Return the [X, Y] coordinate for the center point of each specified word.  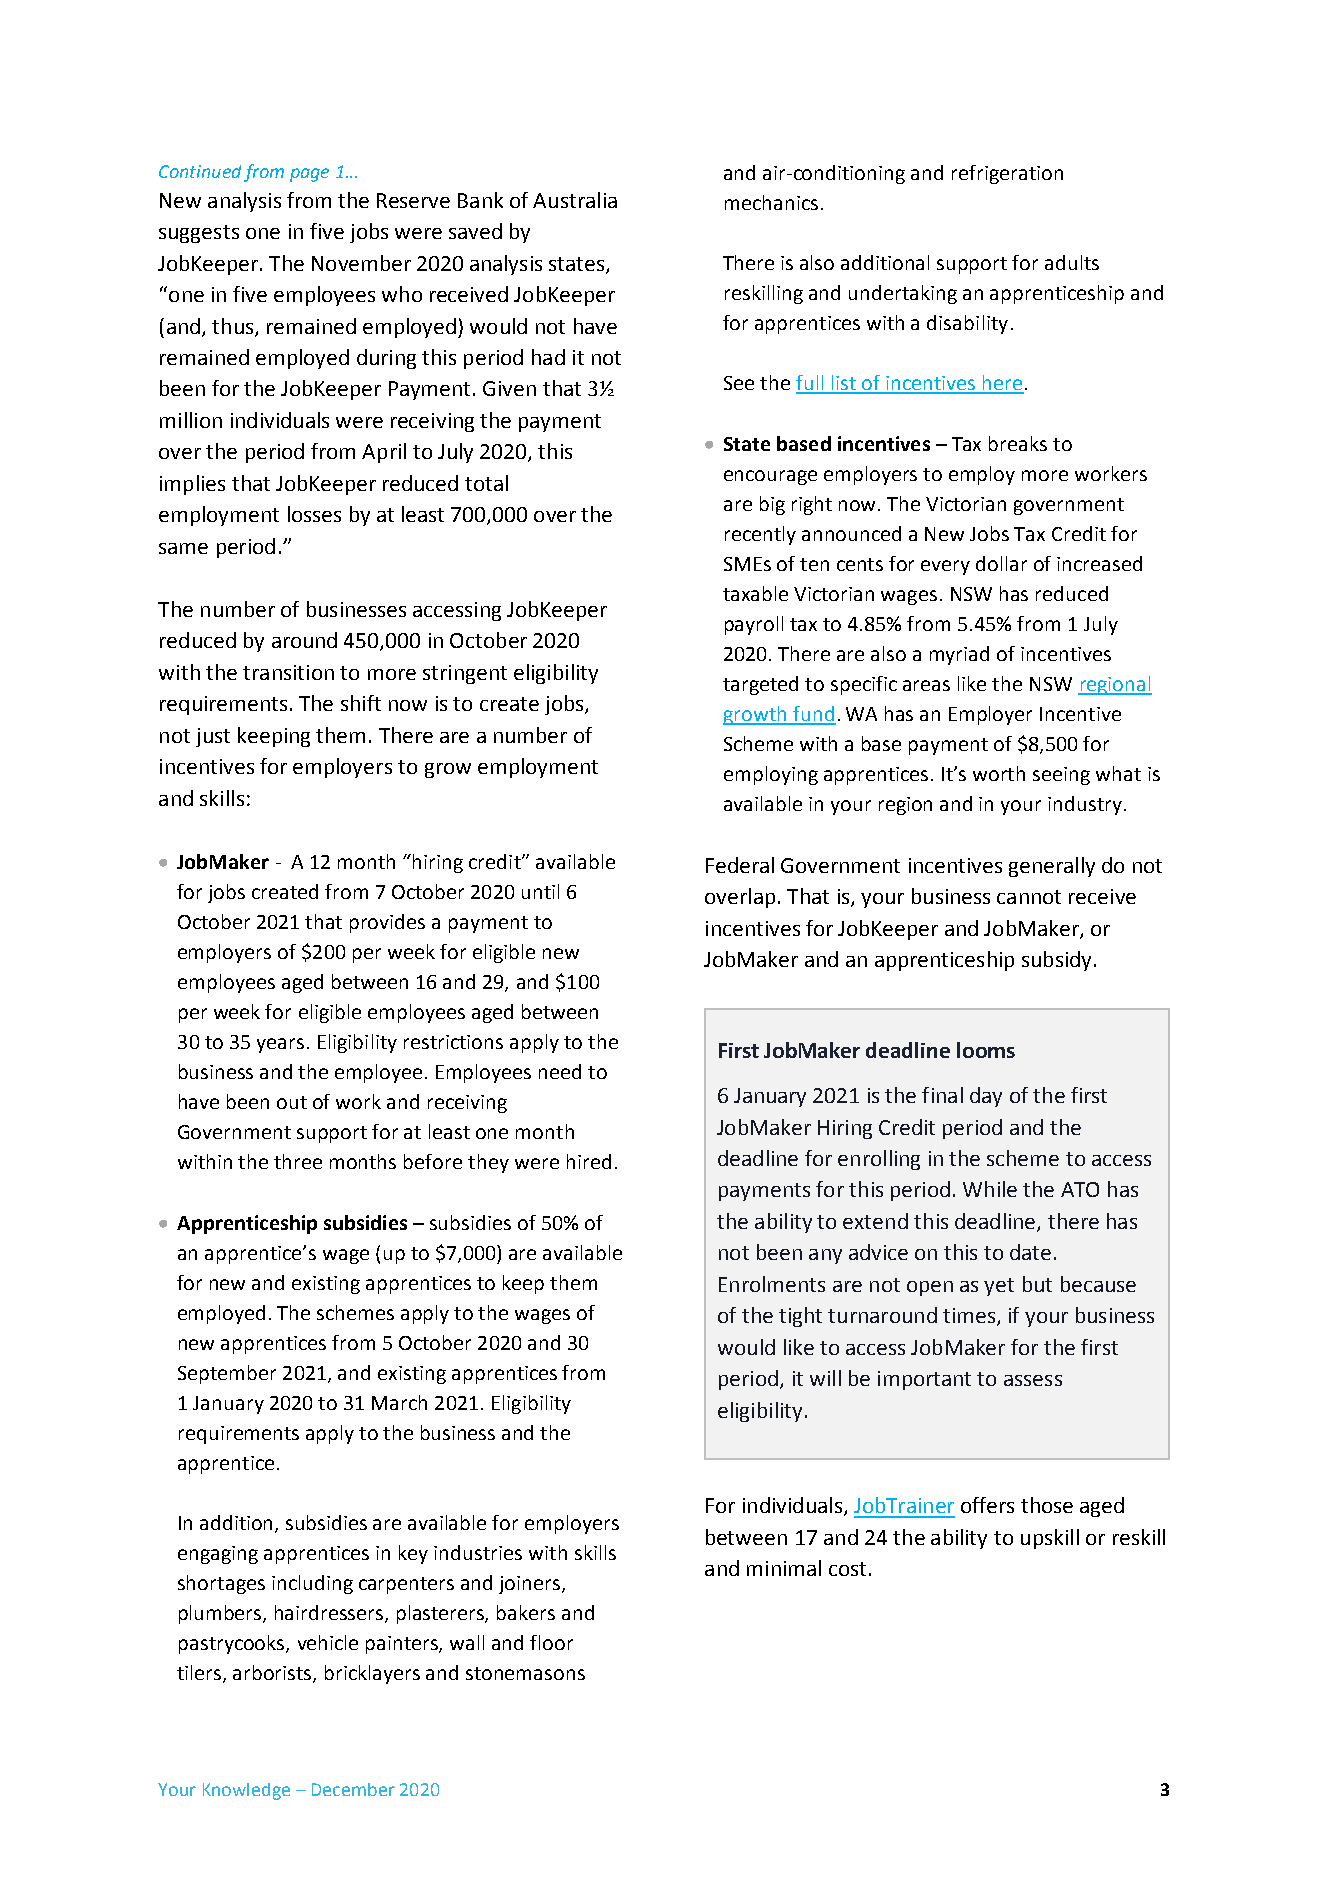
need [560, 1071]
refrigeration [1007, 174]
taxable [755, 593]
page [309, 175]
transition [288, 672]
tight [800, 1317]
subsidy [1056, 961]
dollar [1001, 563]
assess [1033, 1380]
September [227, 1374]
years [280, 1045]
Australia [575, 200]
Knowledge [246, 1791]
